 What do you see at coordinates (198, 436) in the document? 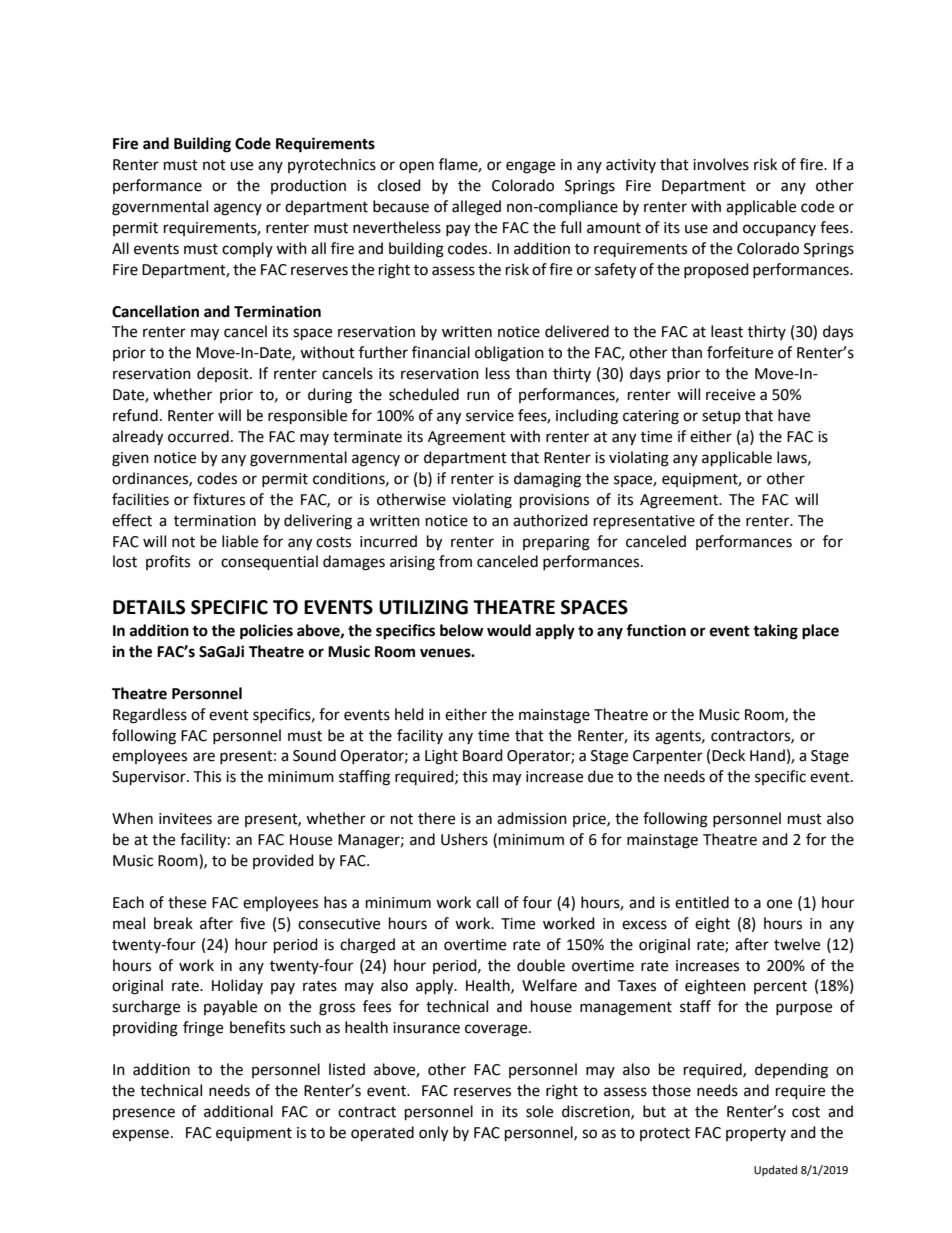
I see `occurred` at bounding box center [198, 436].
